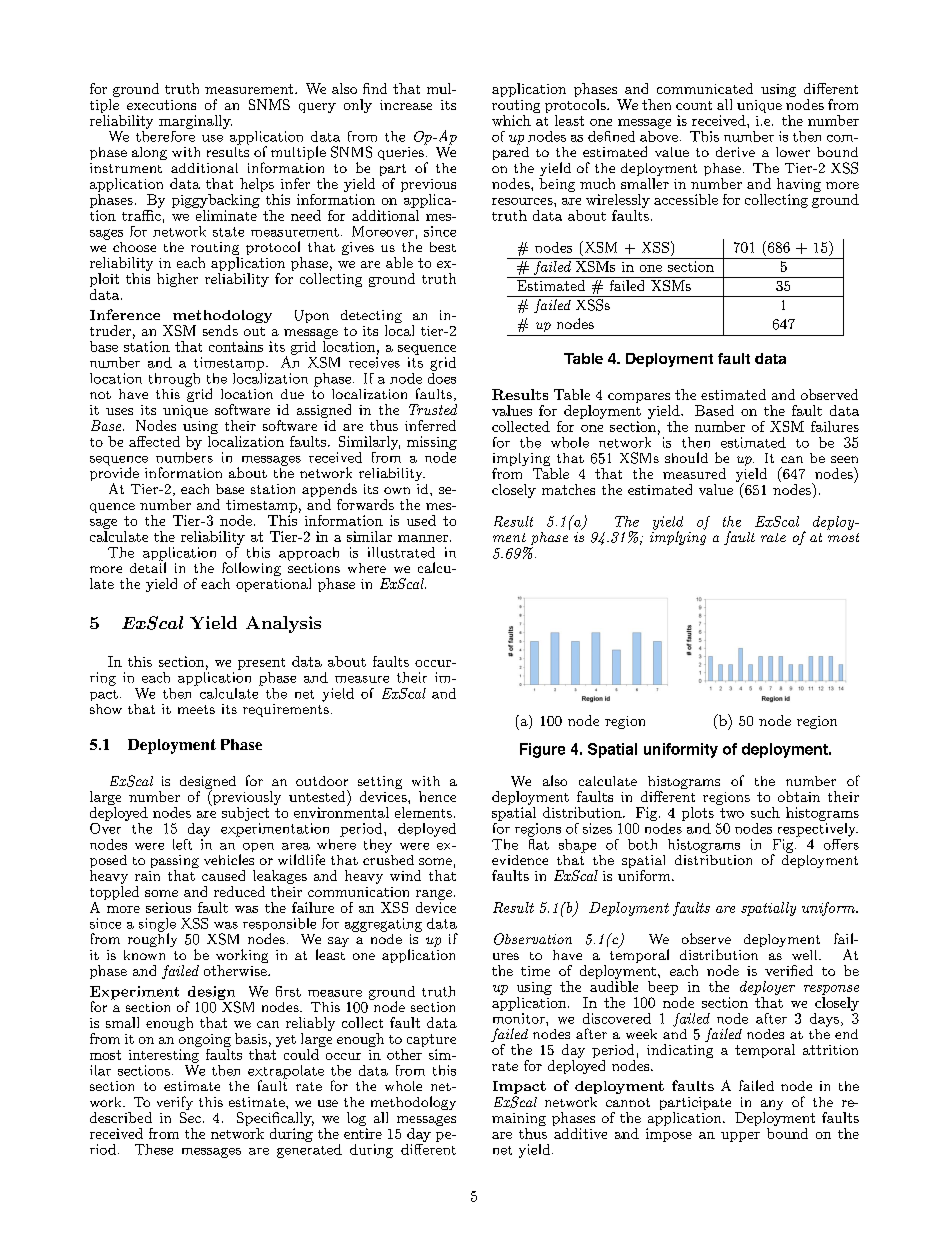 The width and height of the page is (952, 1233). What do you see at coordinates (806, 955) in the page?
I see `well` at bounding box center [806, 955].
